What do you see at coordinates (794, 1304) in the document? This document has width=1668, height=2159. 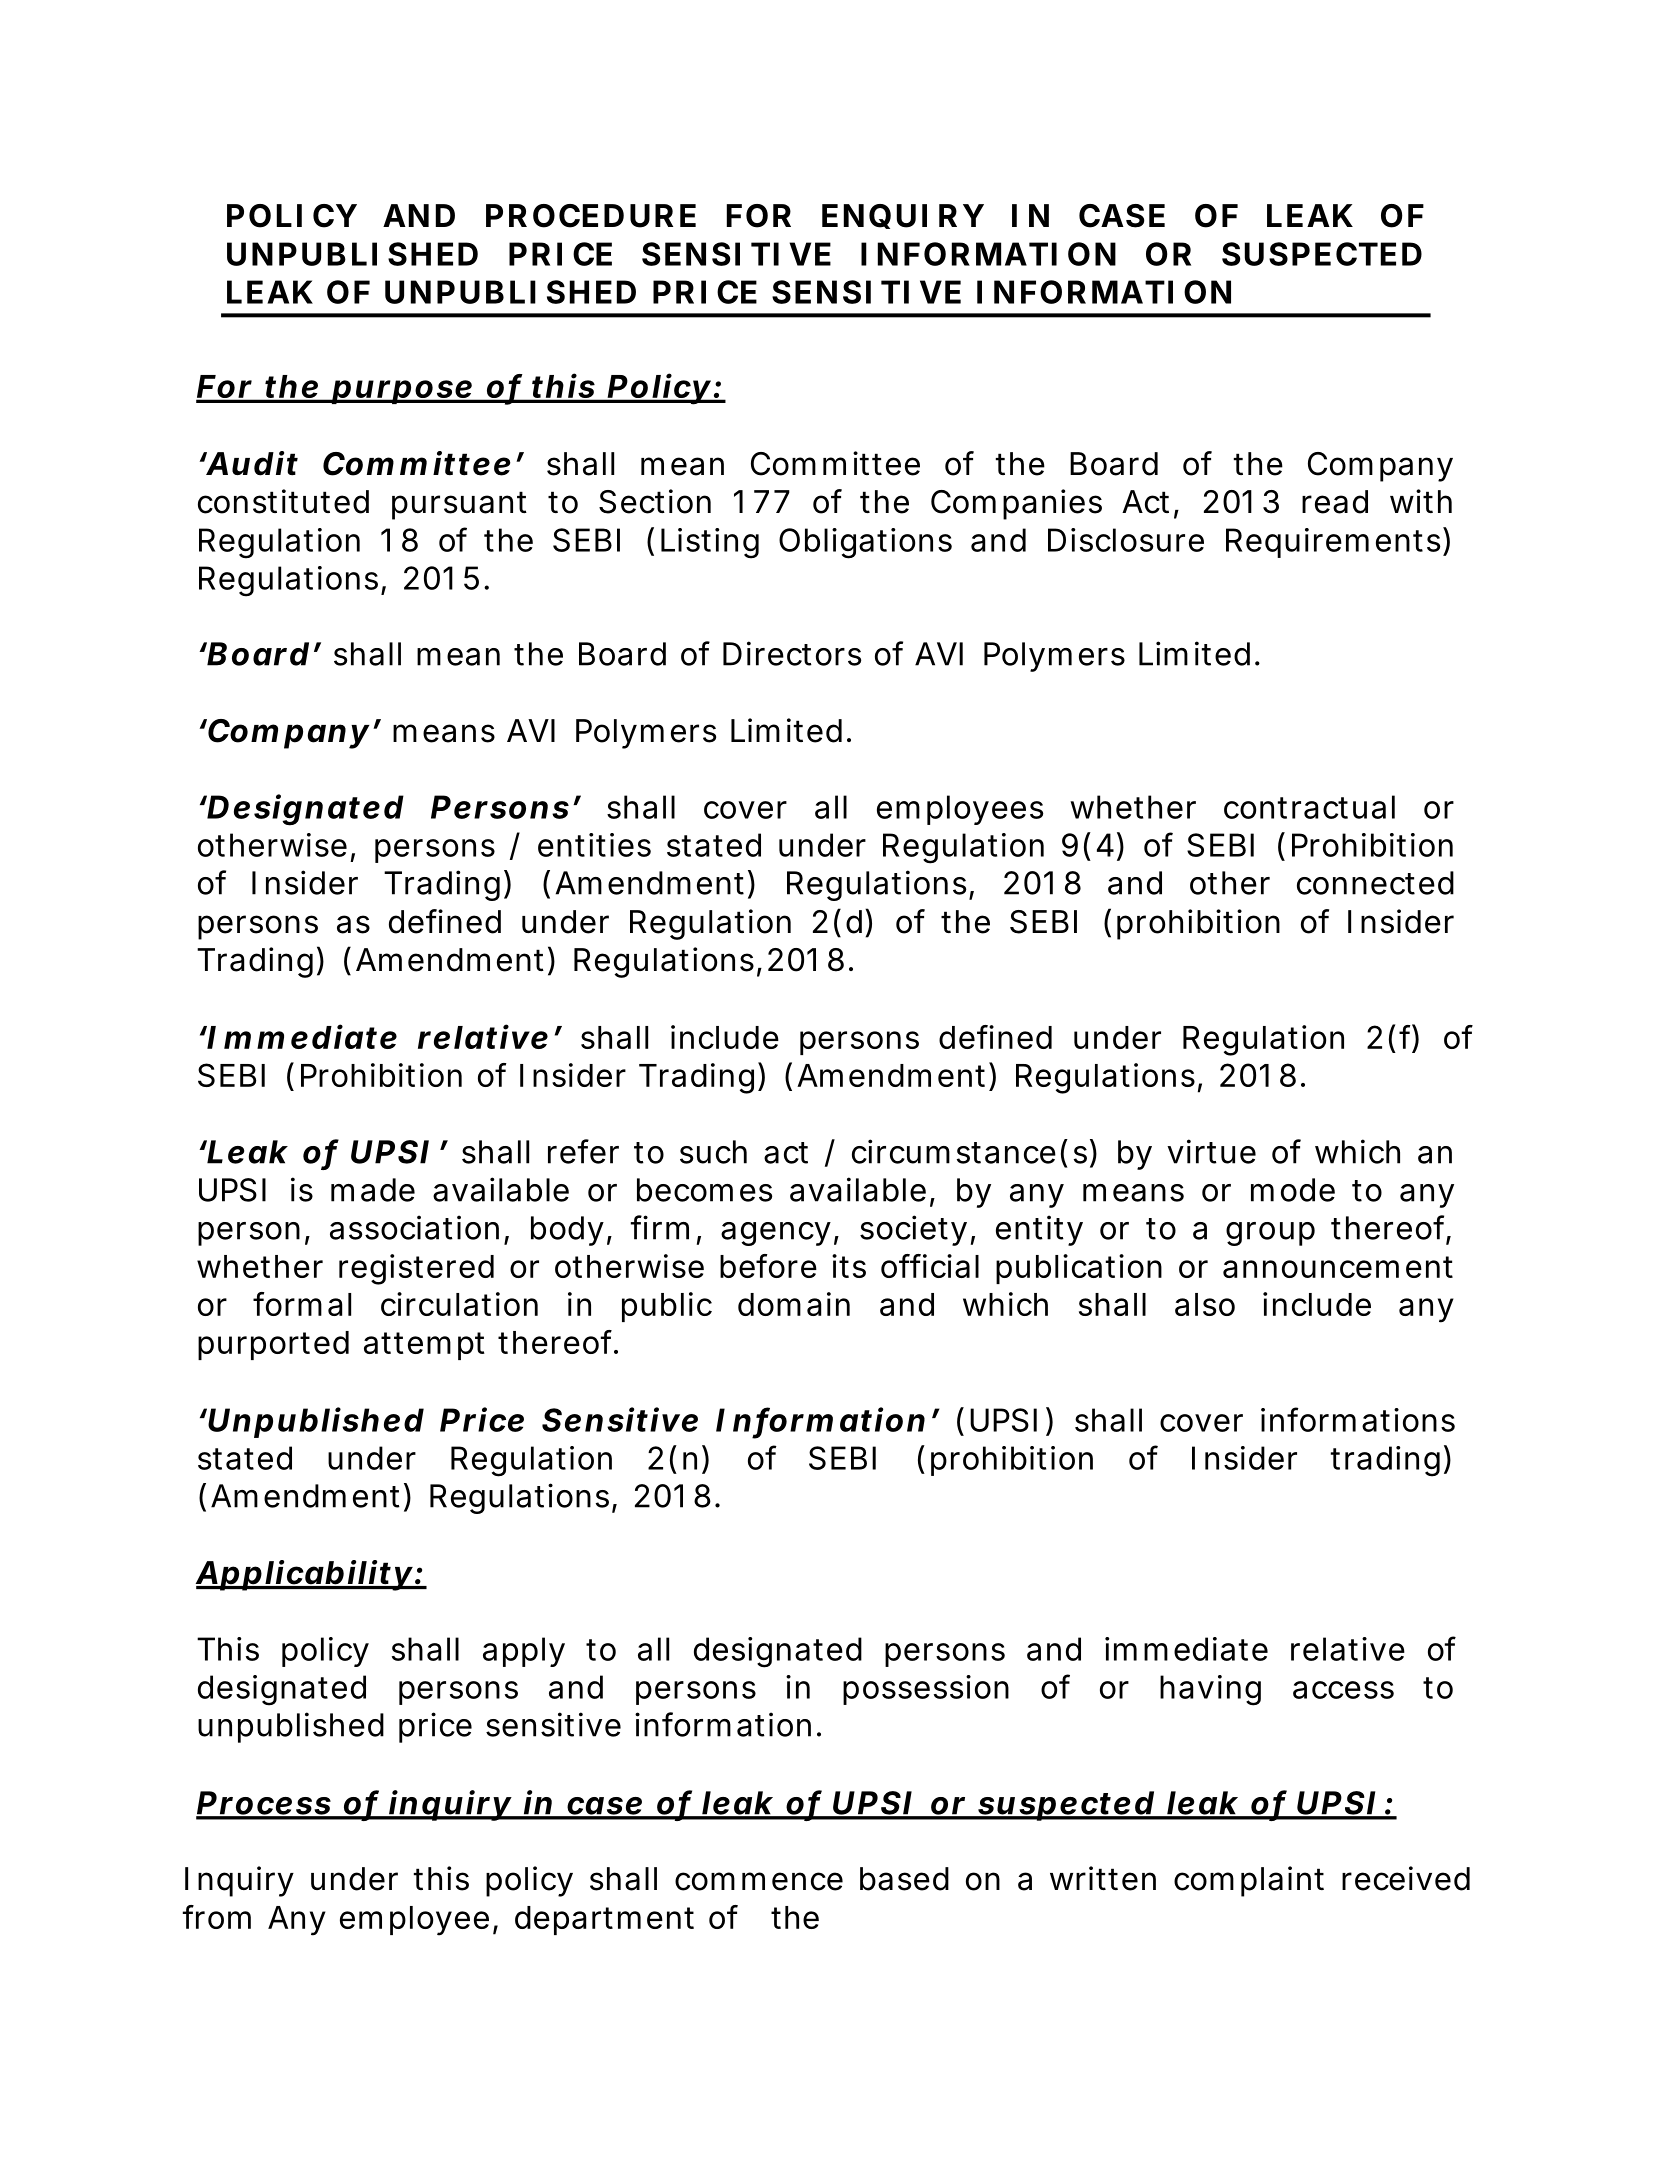 I see `domain` at bounding box center [794, 1304].
